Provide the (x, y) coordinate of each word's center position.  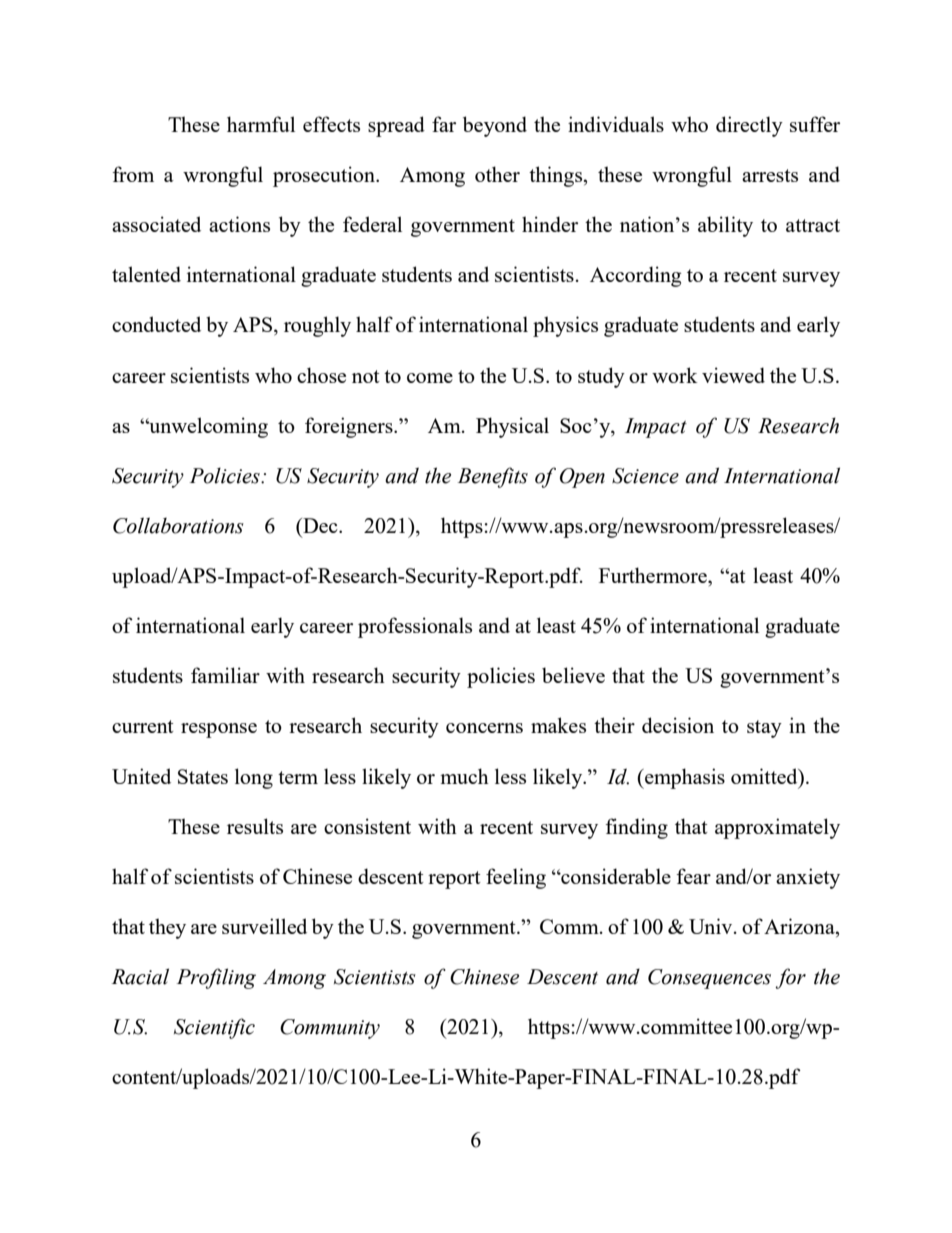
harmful (261, 124)
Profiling (216, 978)
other (497, 174)
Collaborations (178, 525)
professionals (415, 627)
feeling (516, 878)
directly (749, 126)
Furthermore (654, 575)
